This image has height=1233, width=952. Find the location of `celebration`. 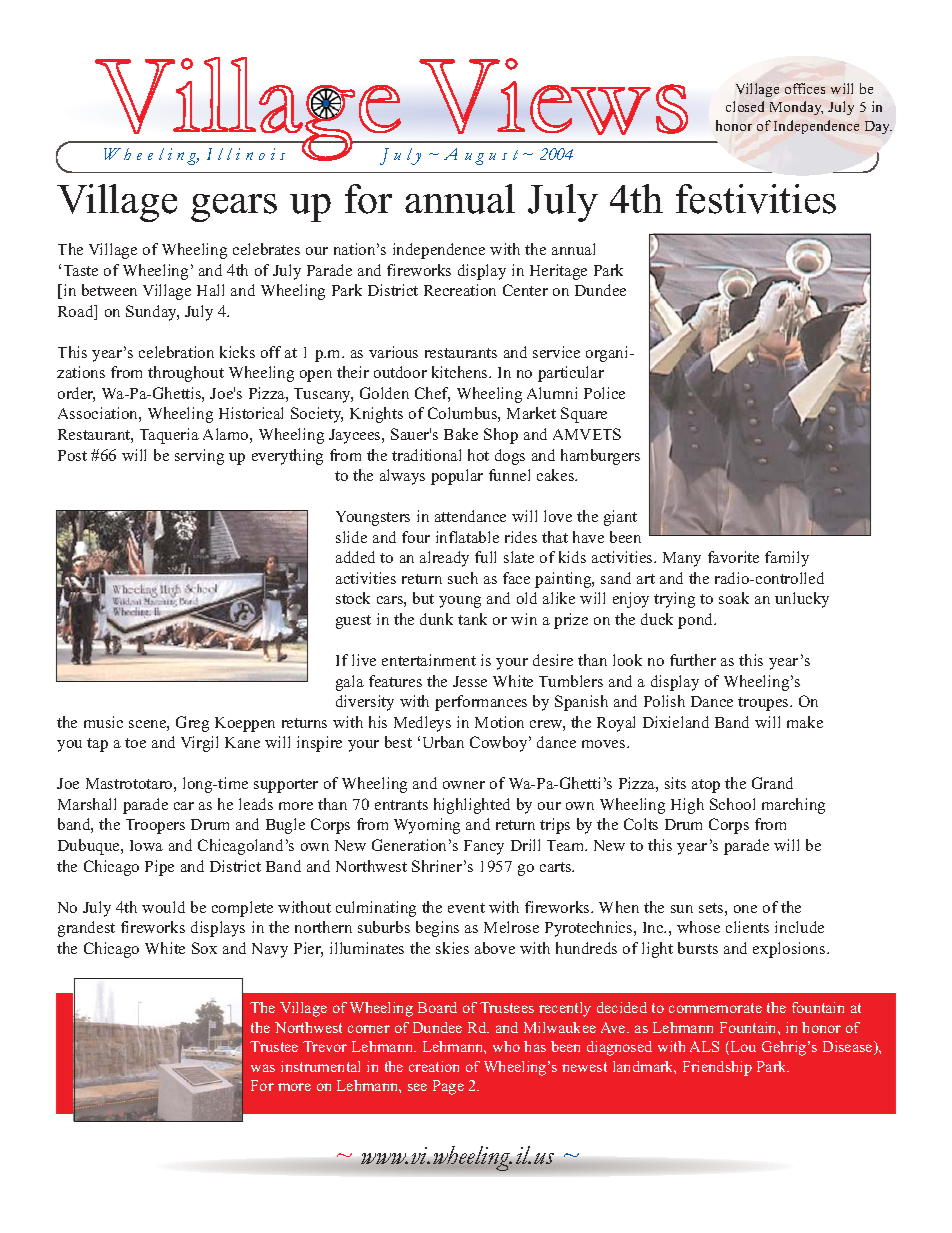

celebration is located at coordinates (176, 352).
